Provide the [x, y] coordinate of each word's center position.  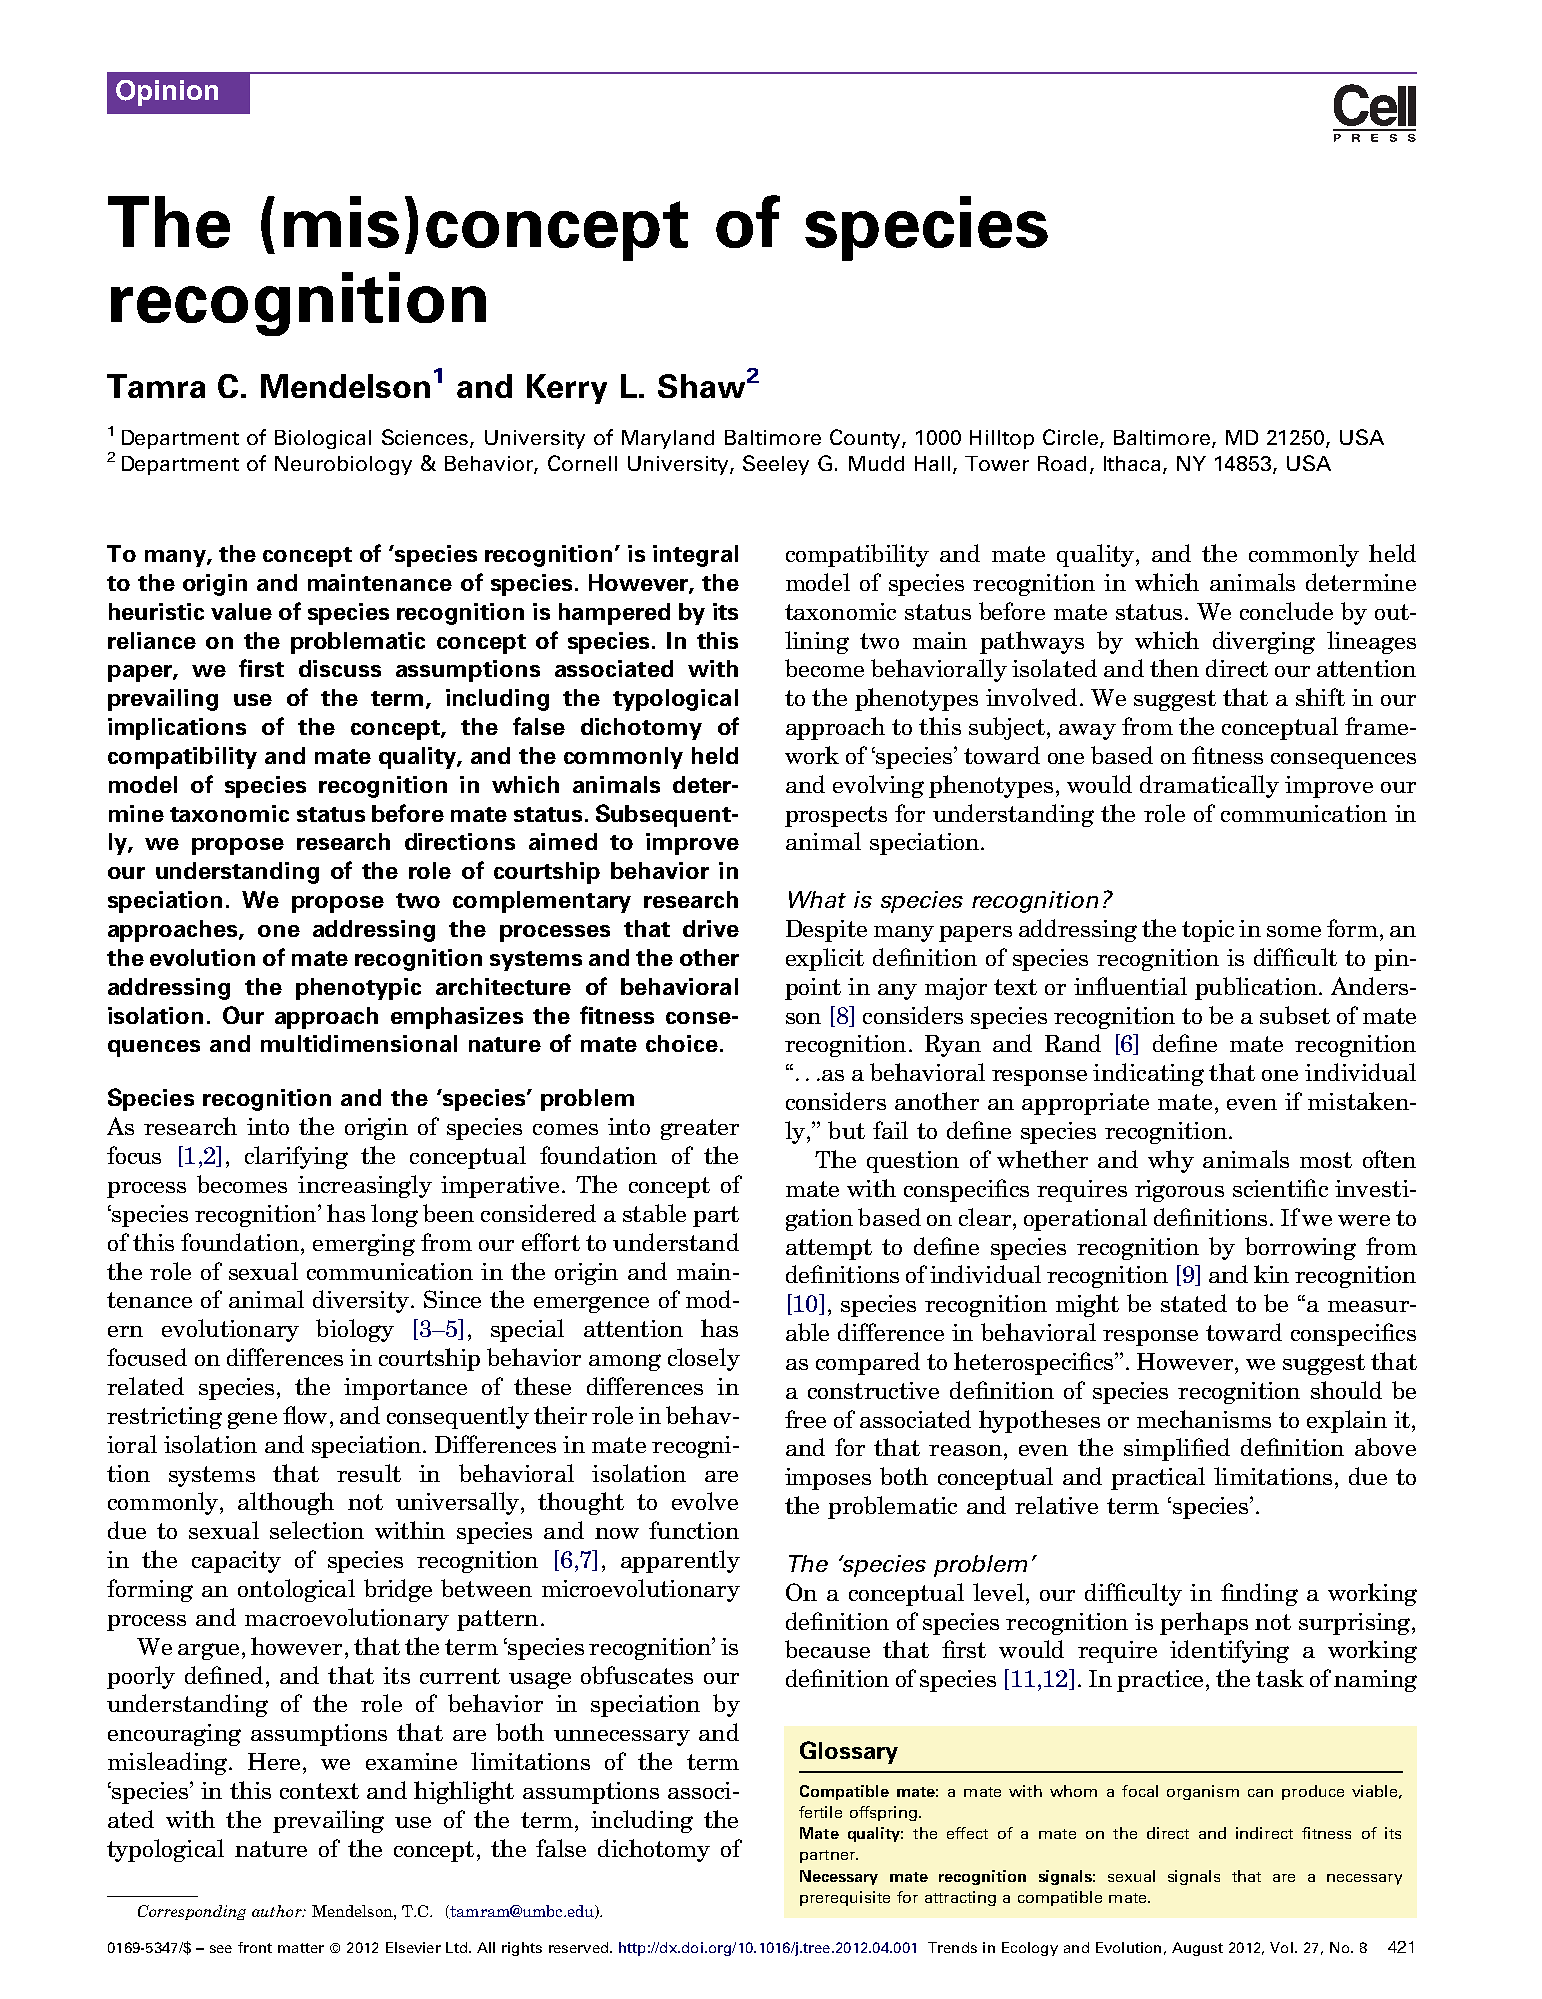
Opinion [167, 93]
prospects [836, 816]
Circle [1072, 438]
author [278, 1911]
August [1197, 1949]
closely [704, 1359]
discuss [340, 668]
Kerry [567, 389]
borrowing [1300, 1248]
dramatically [1209, 786]
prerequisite [845, 1898]
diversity [361, 1301]
